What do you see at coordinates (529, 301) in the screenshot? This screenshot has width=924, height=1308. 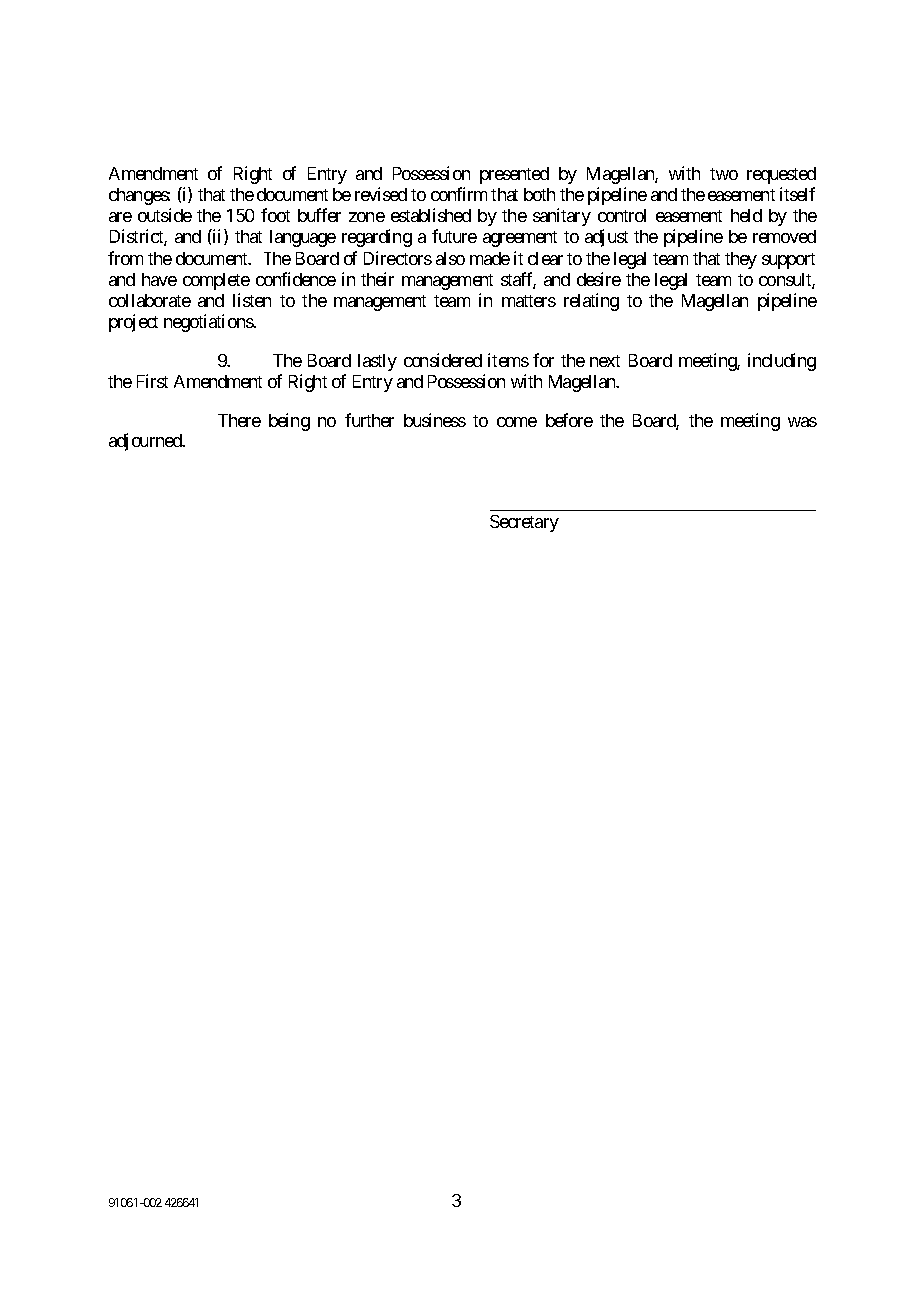 I see `matters` at bounding box center [529, 301].
